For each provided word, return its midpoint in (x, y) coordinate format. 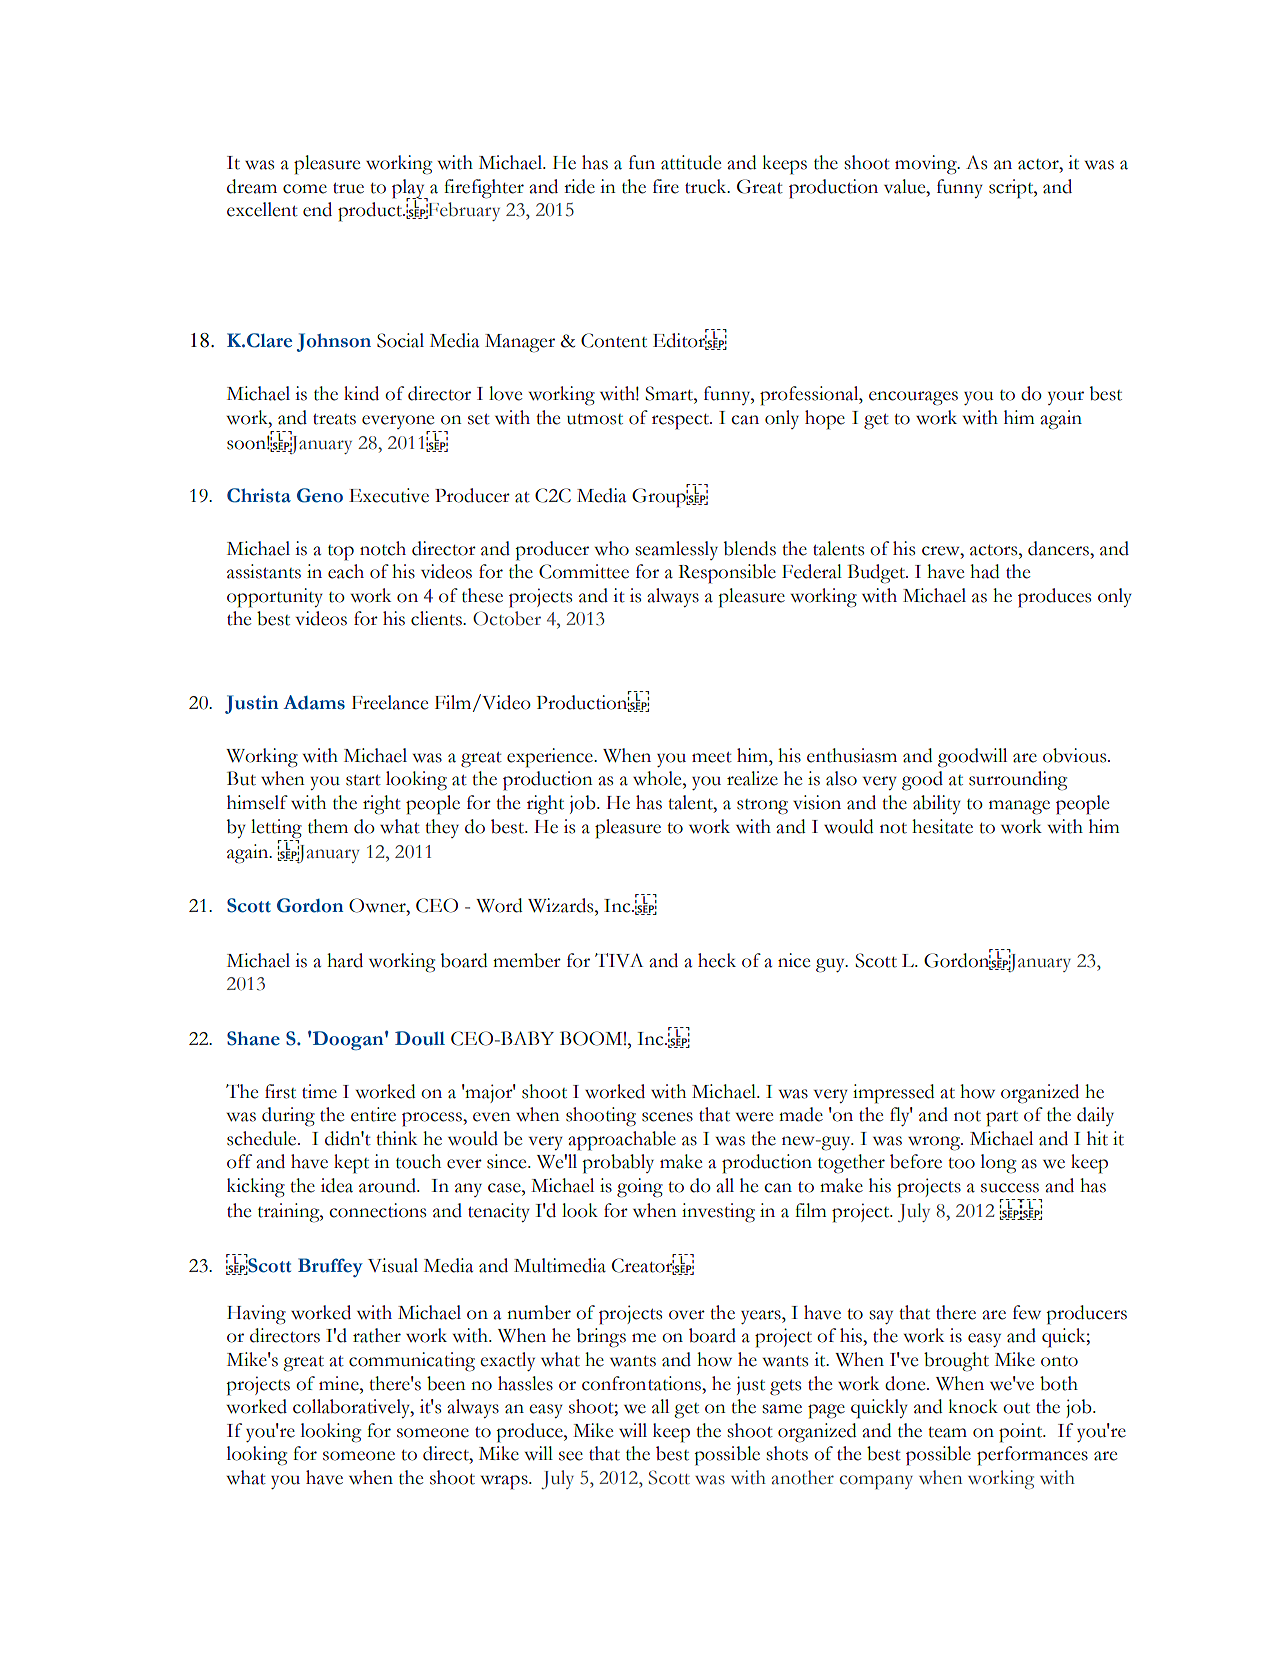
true (348, 188)
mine (340, 1383)
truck (707, 186)
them (328, 826)
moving (927, 165)
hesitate (942, 826)
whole (658, 778)
